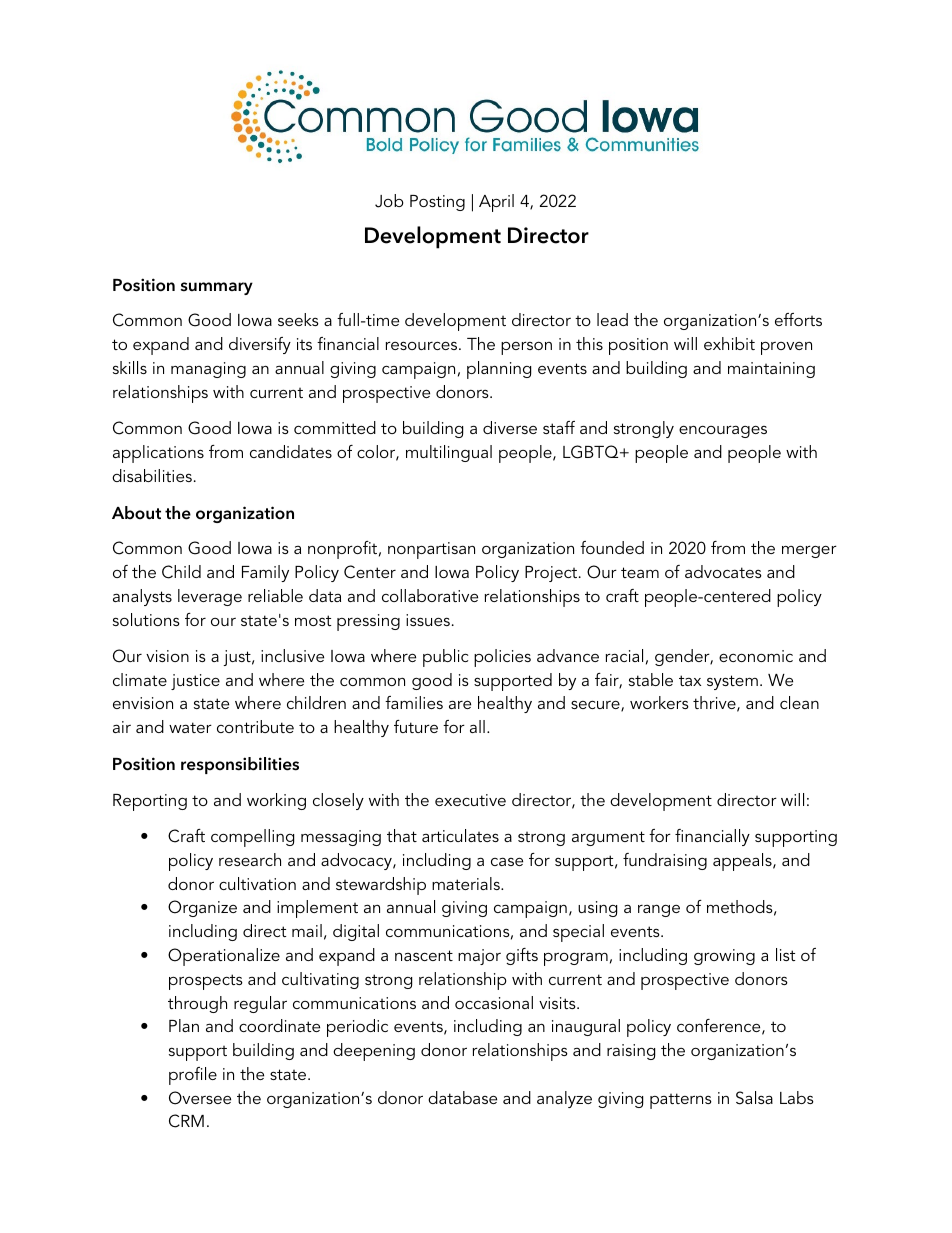  What do you see at coordinates (416, 726) in the screenshot?
I see `future` at bounding box center [416, 726].
